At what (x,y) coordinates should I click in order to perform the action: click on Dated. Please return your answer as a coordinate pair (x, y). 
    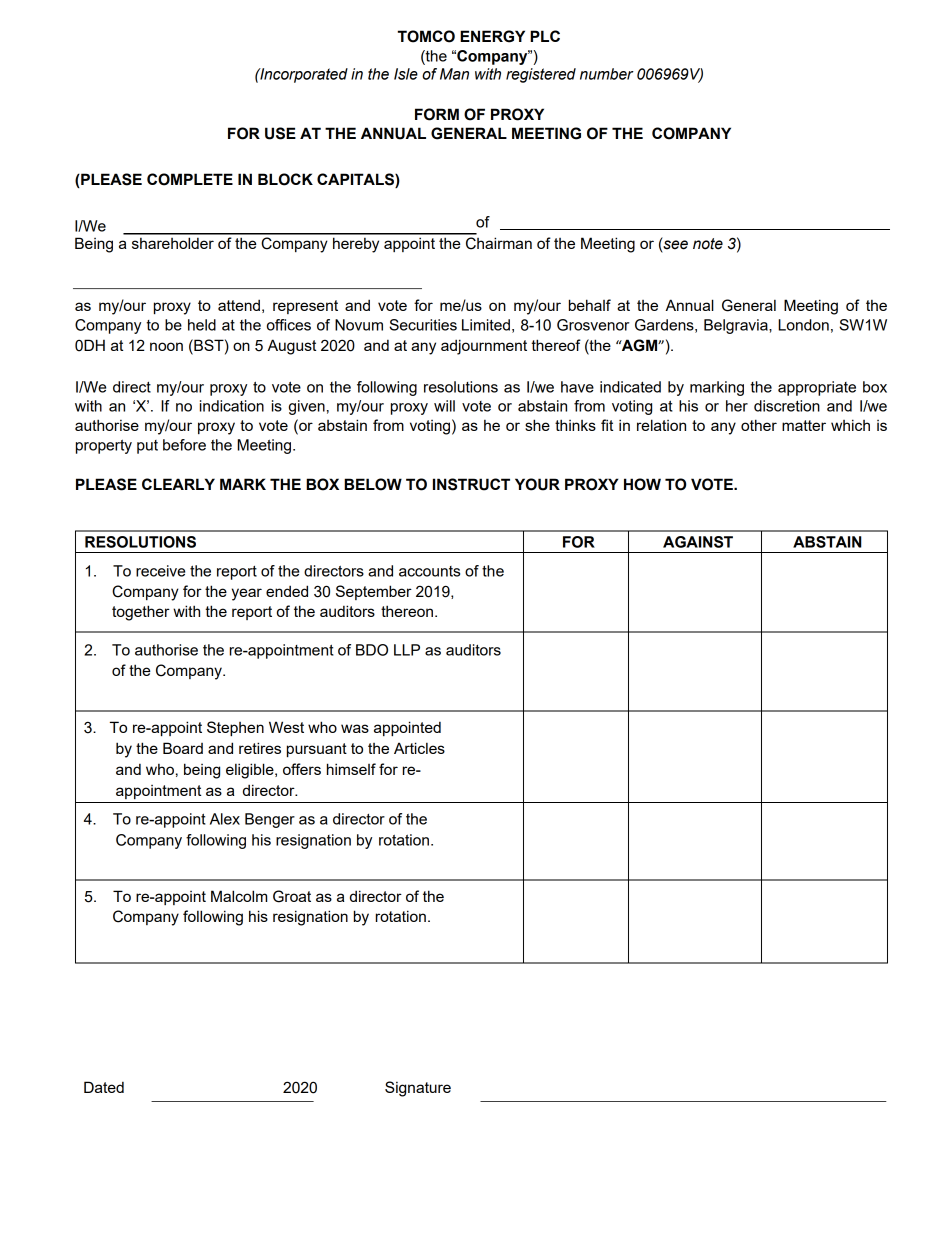
    Looking at the image, I should click on (104, 1087).
